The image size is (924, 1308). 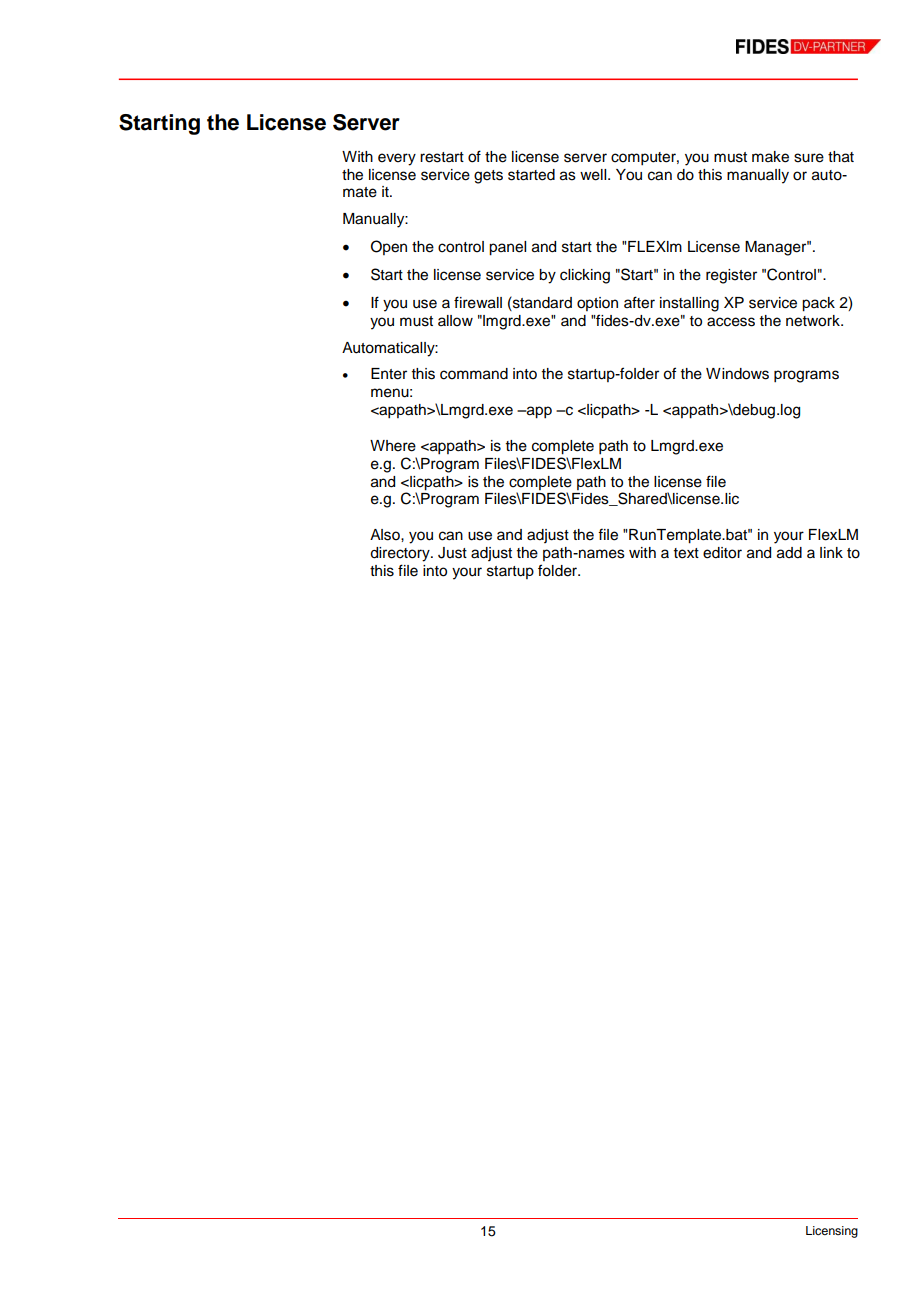 What do you see at coordinates (737, 374) in the image?
I see `Windows` at bounding box center [737, 374].
